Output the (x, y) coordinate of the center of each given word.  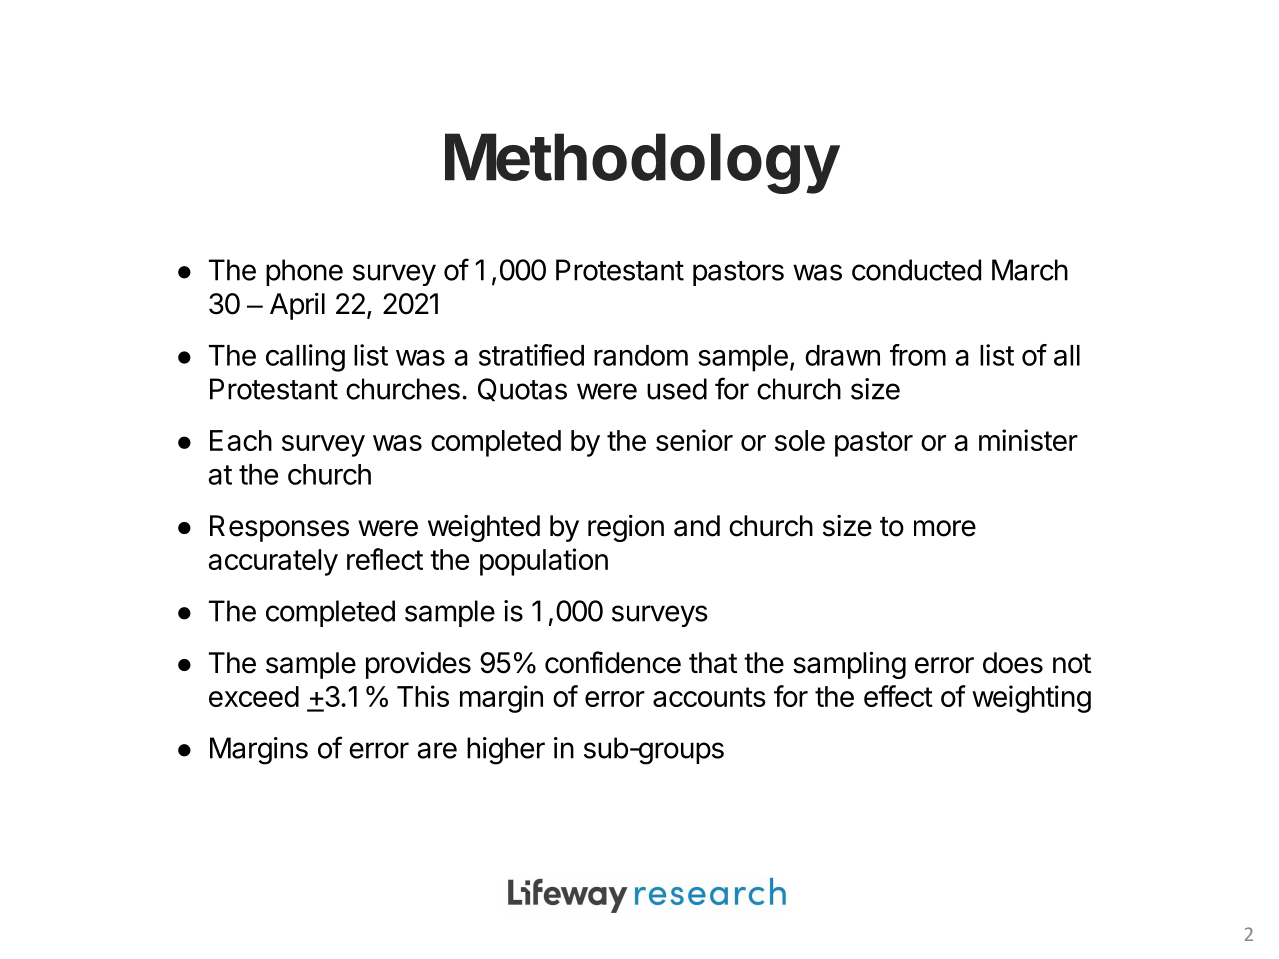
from (918, 355)
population (544, 562)
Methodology (642, 163)
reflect (385, 559)
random (641, 355)
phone (304, 272)
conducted (916, 270)
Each (241, 440)
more (945, 528)
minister (1028, 440)
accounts (709, 697)
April (297, 306)
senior (694, 440)
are (437, 750)
